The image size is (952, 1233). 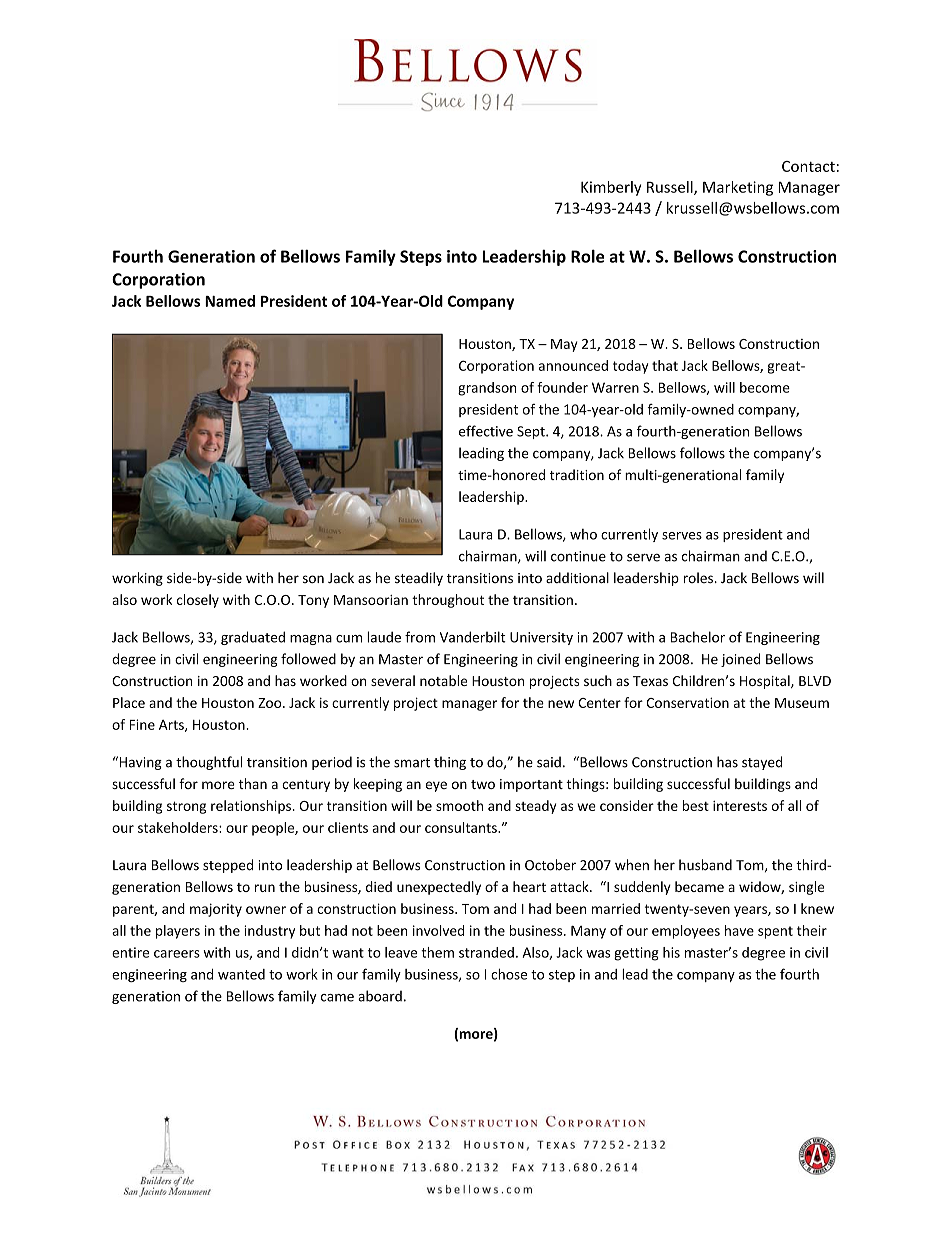 I want to click on closely, so click(x=198, y=601).
